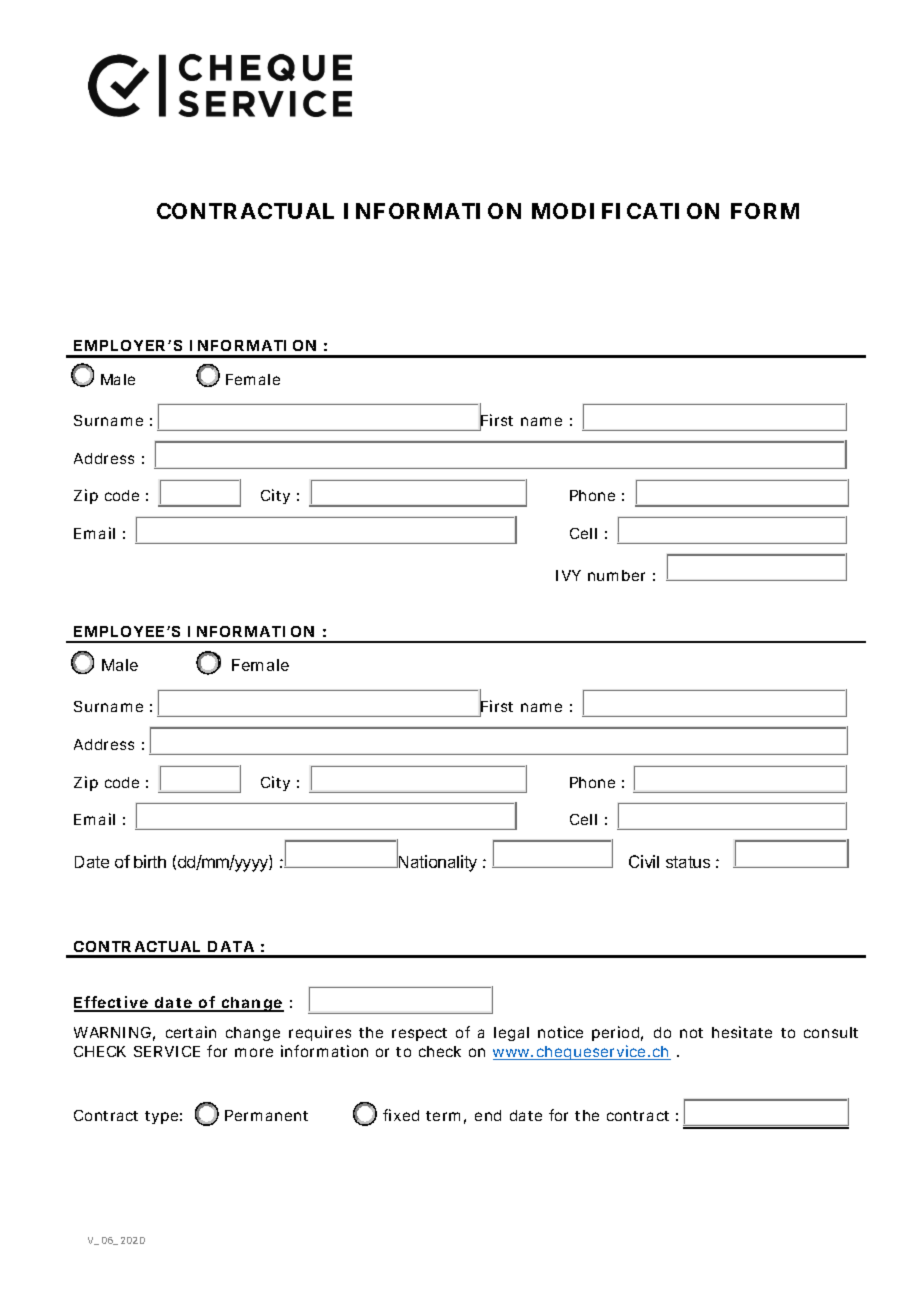 Image resolution: width=924 pixels, height=1308 pixels. Describe the element at coordinates (560, 1032) in the screenshot. I see `notice` at that location.
